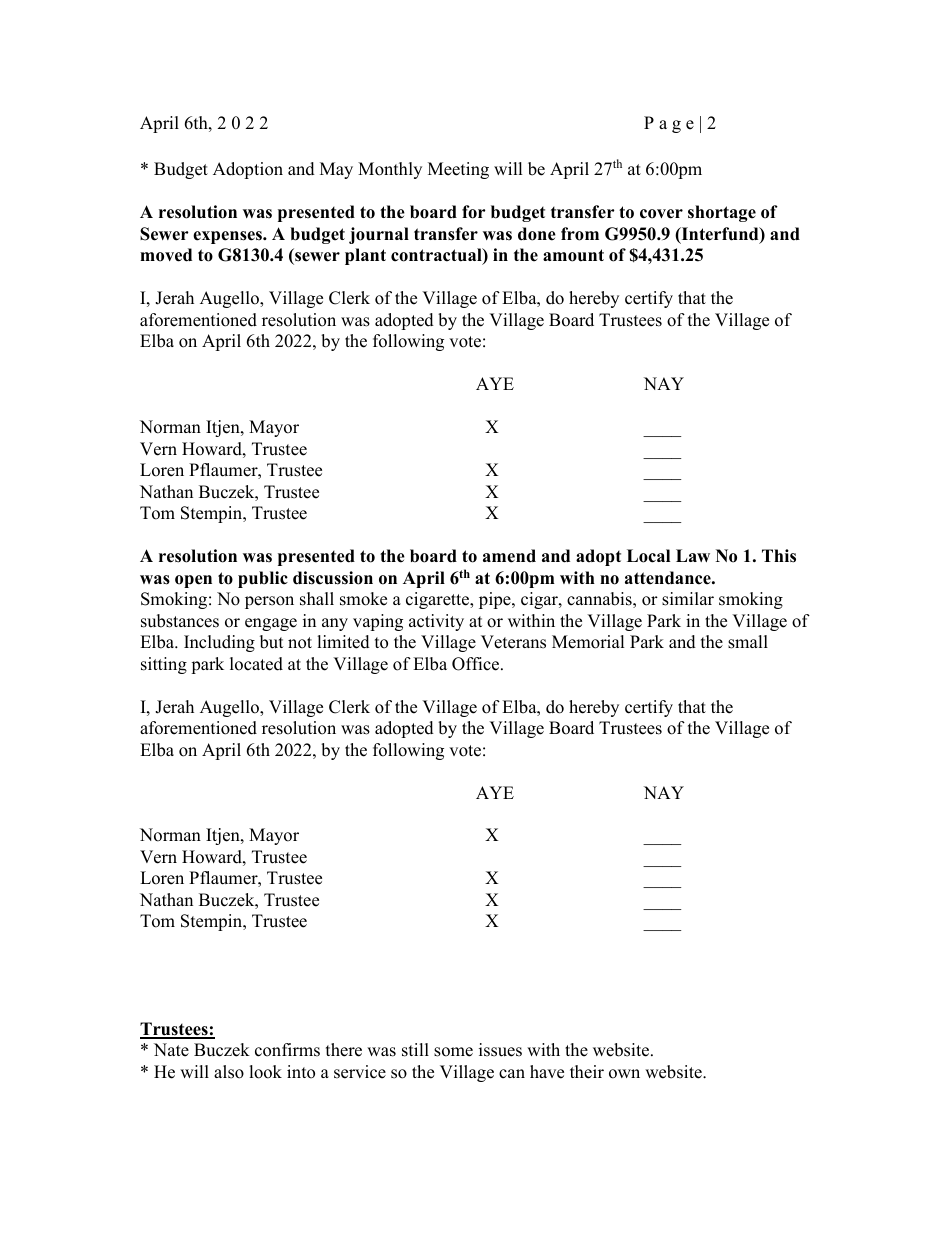 The height and width of the screenshot is (1233, 952). I want to click on moved, so click(166, 255).
